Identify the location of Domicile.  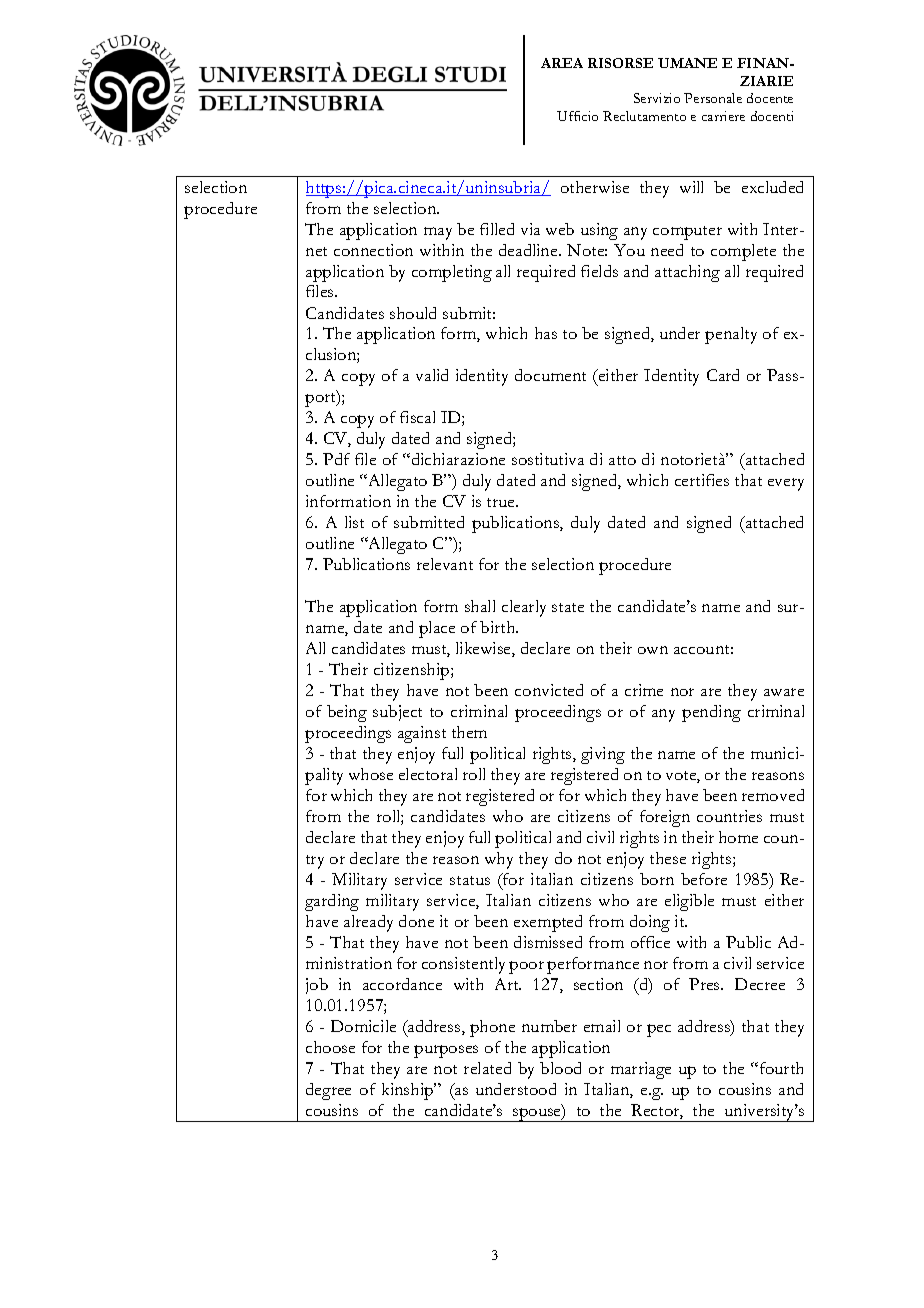
(363, 1026).
